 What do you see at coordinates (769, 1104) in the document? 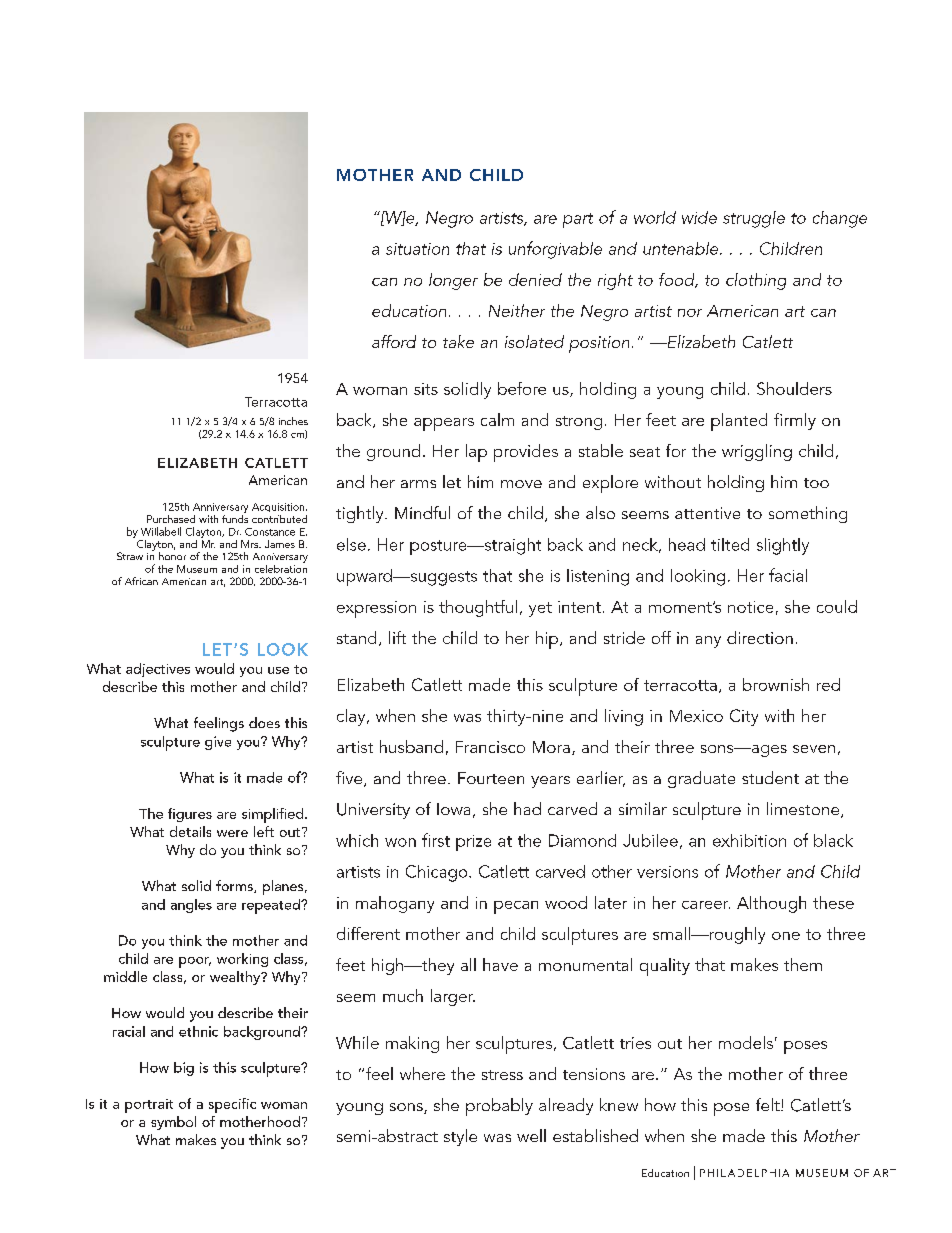
I see `felt` at bounding box center [769, 1104].
